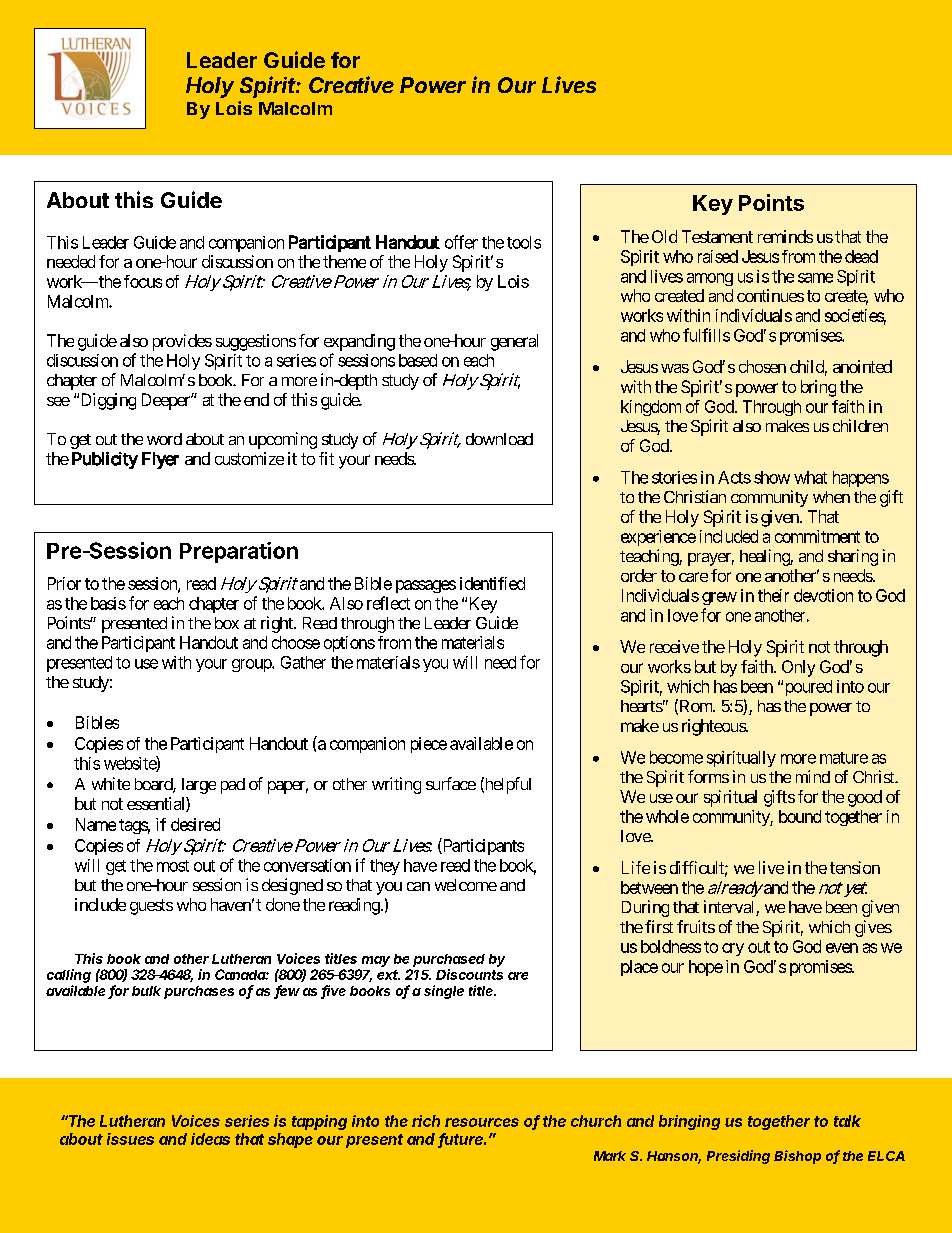 Image resolution: width=952 pixels, height=1233 pixels. What do you see at coordinates (482, 1122) in the image?
I see `resources` at bounding box center [482, 1122].
